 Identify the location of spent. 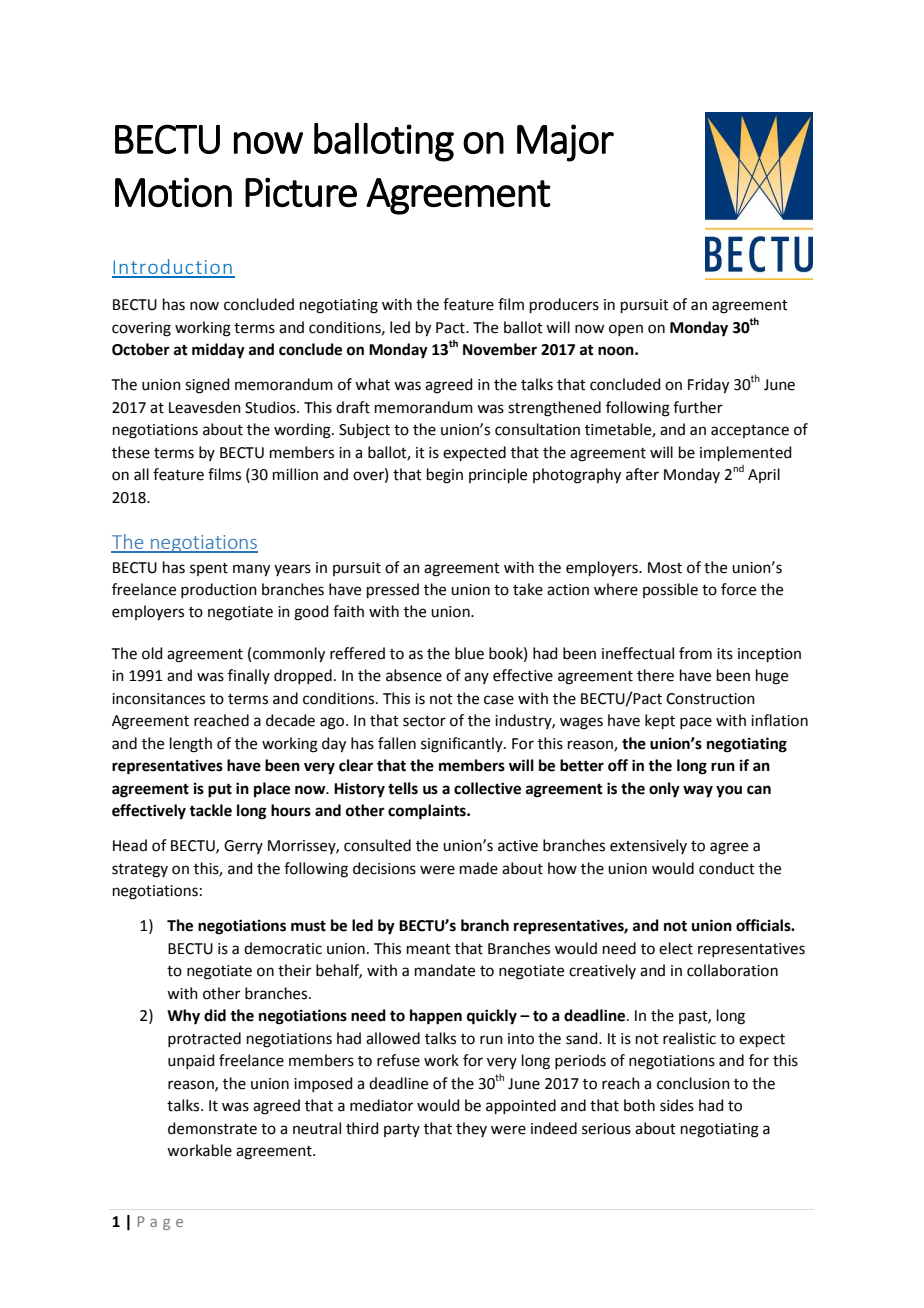
(209, 569).
